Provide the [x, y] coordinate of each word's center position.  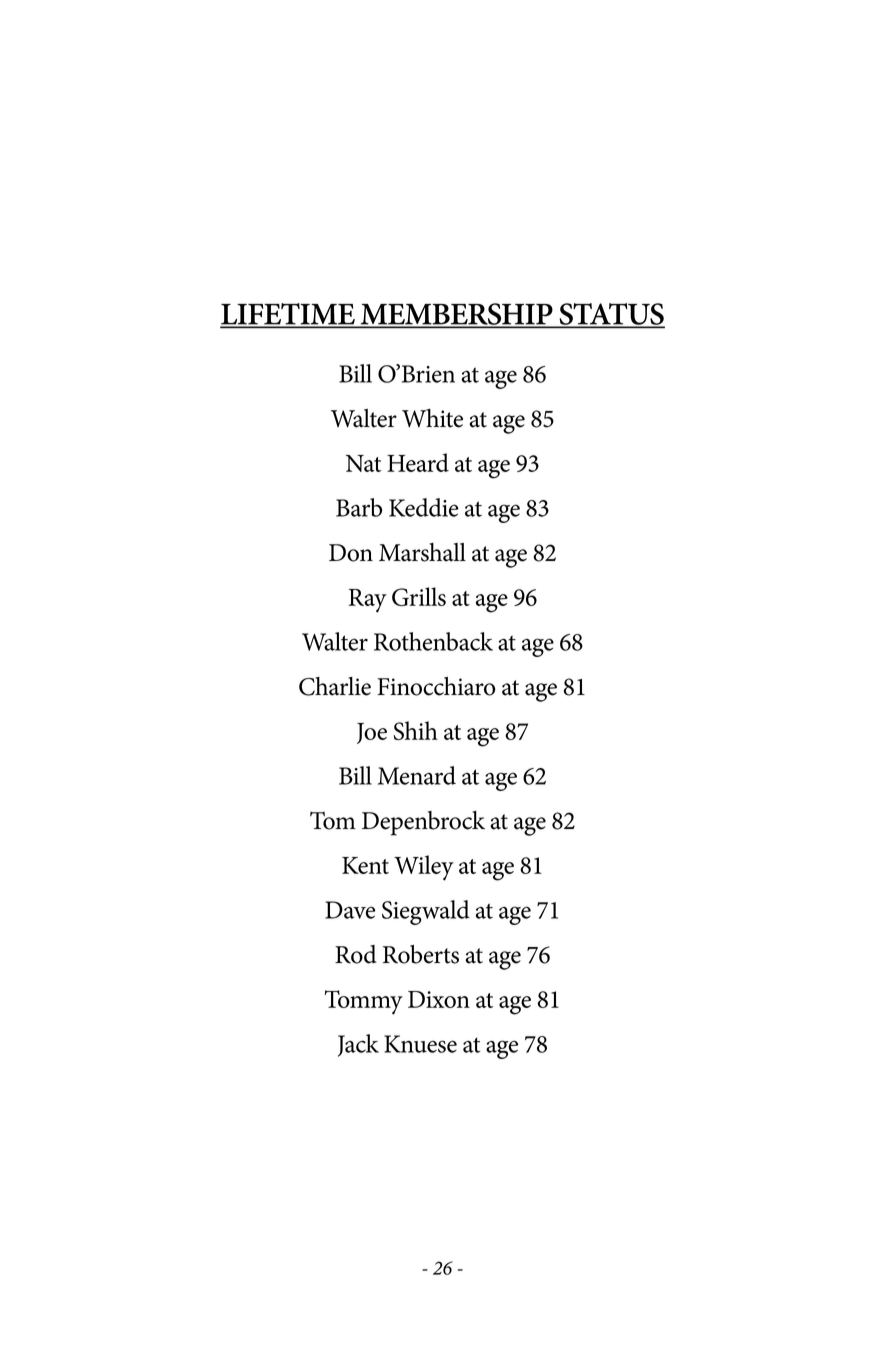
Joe [372, 733]
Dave [350, 910]
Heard [418, 462]
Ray [367, 601]
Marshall [422, 552]
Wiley [424, 868]
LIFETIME [288, 315]
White [432, 418]
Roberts [421, 954]
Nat [363, 463]
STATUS [611, 315]
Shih [415, 730]
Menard [417, 775]
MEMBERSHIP [456, 315]
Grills [419, 596]
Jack [358, 1045]
